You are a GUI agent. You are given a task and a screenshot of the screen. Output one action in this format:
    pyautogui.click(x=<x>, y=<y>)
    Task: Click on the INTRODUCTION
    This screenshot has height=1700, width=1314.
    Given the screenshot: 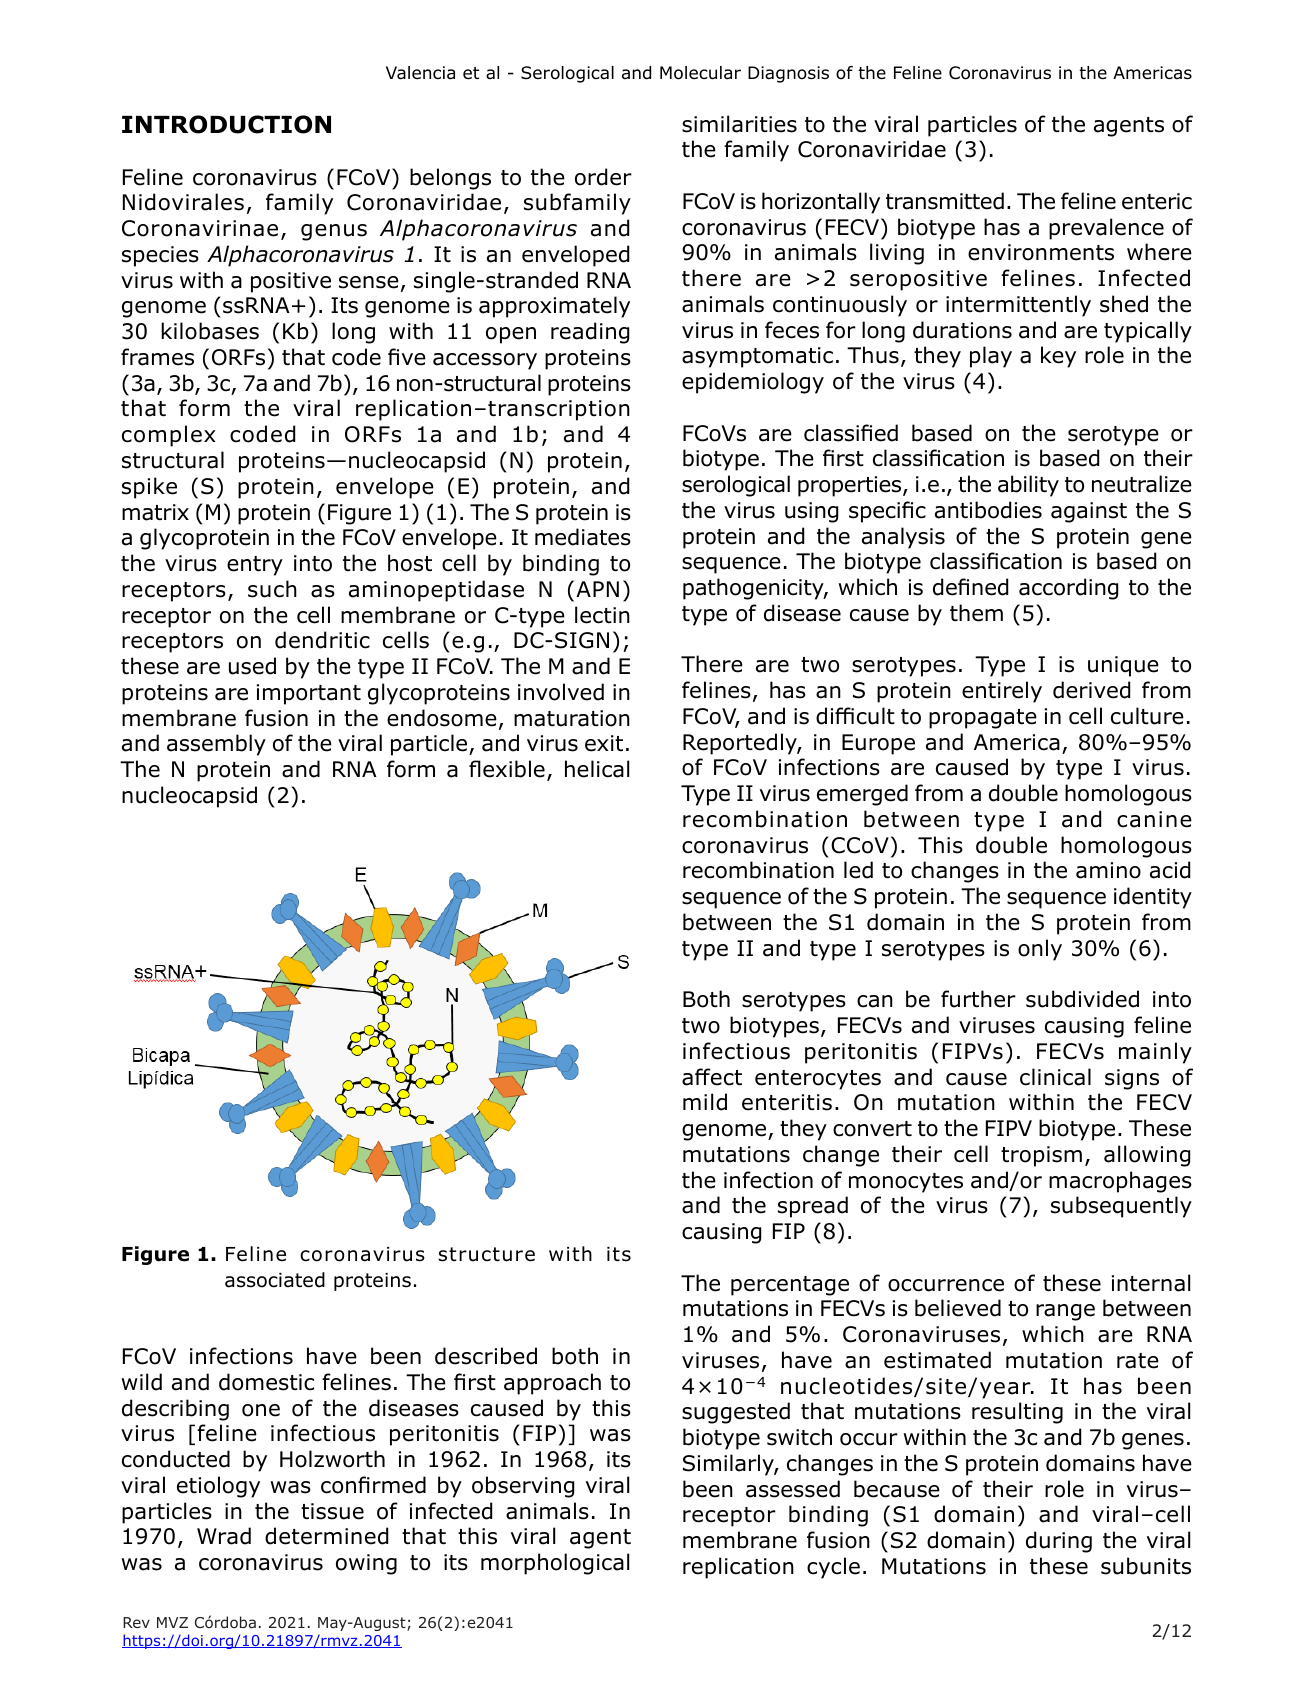 What is the action you would take?
    pyautogui.click(x=226, y=124)
